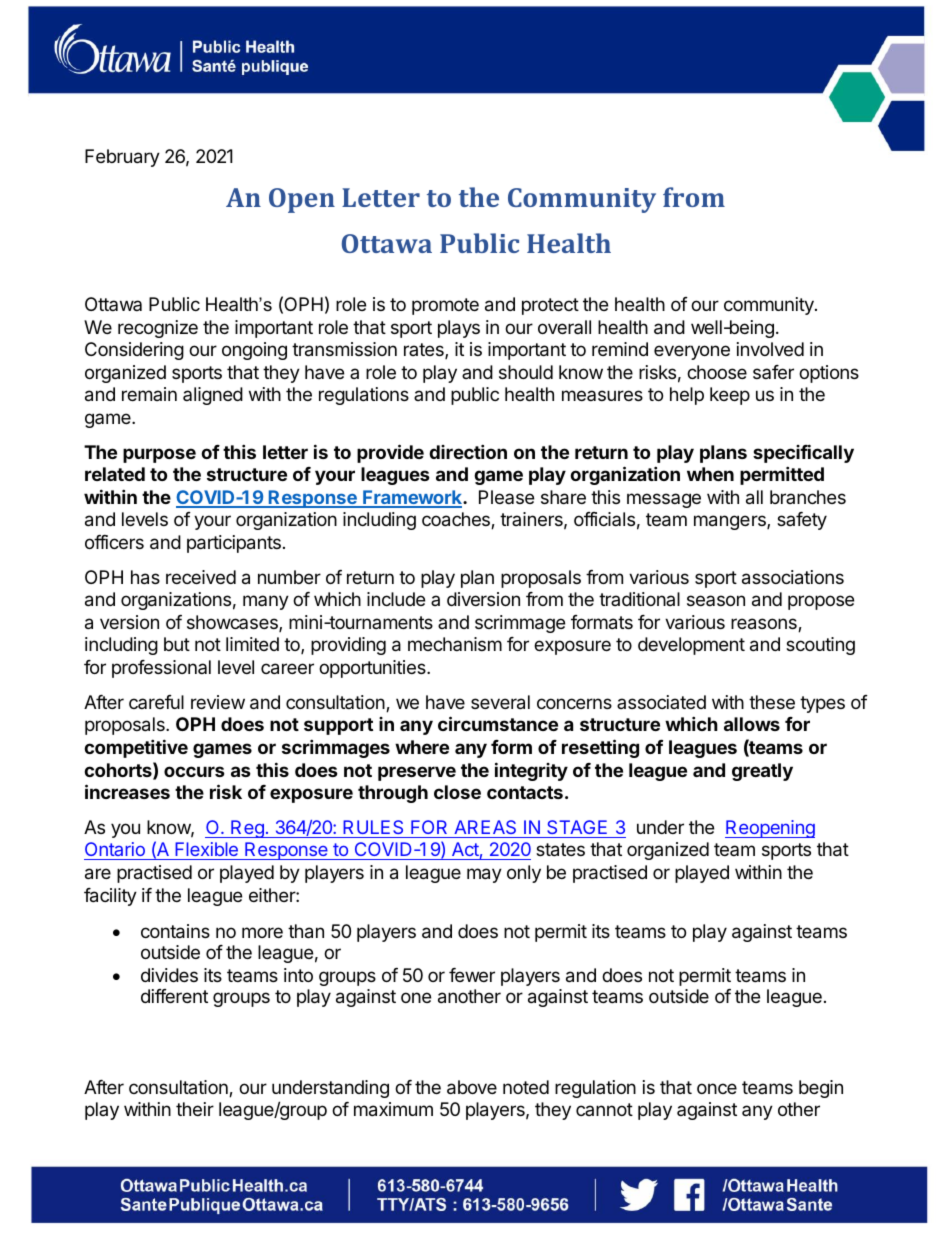 Image resolution: width=952 pixels, height=1233 pixels. I want to click on promote, so click(445, 306).
